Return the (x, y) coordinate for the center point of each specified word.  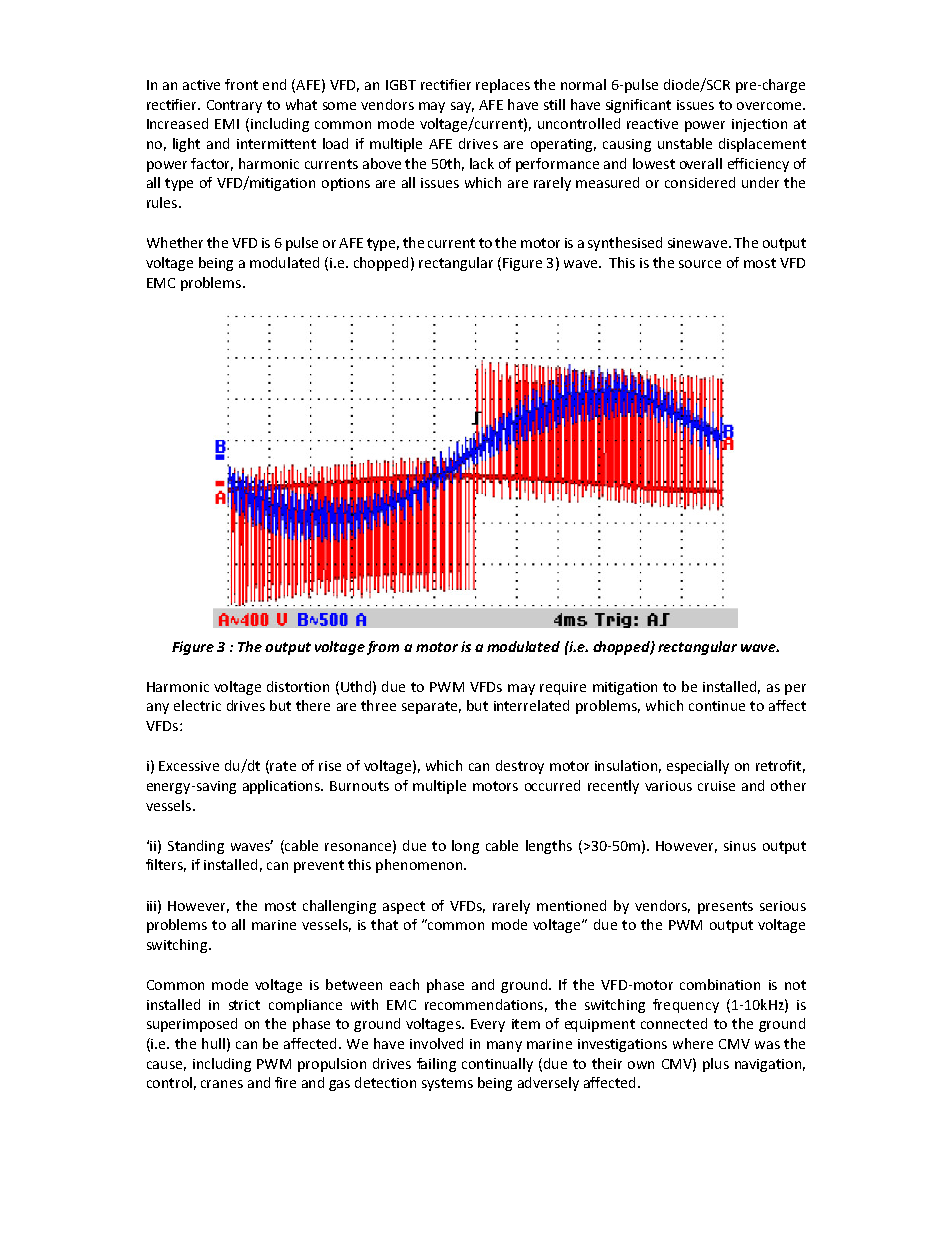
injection (759, 125)
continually (497, 1065)
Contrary (234, 106)
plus (716, 1065)
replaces (503, 86)
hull (213, 1043)
